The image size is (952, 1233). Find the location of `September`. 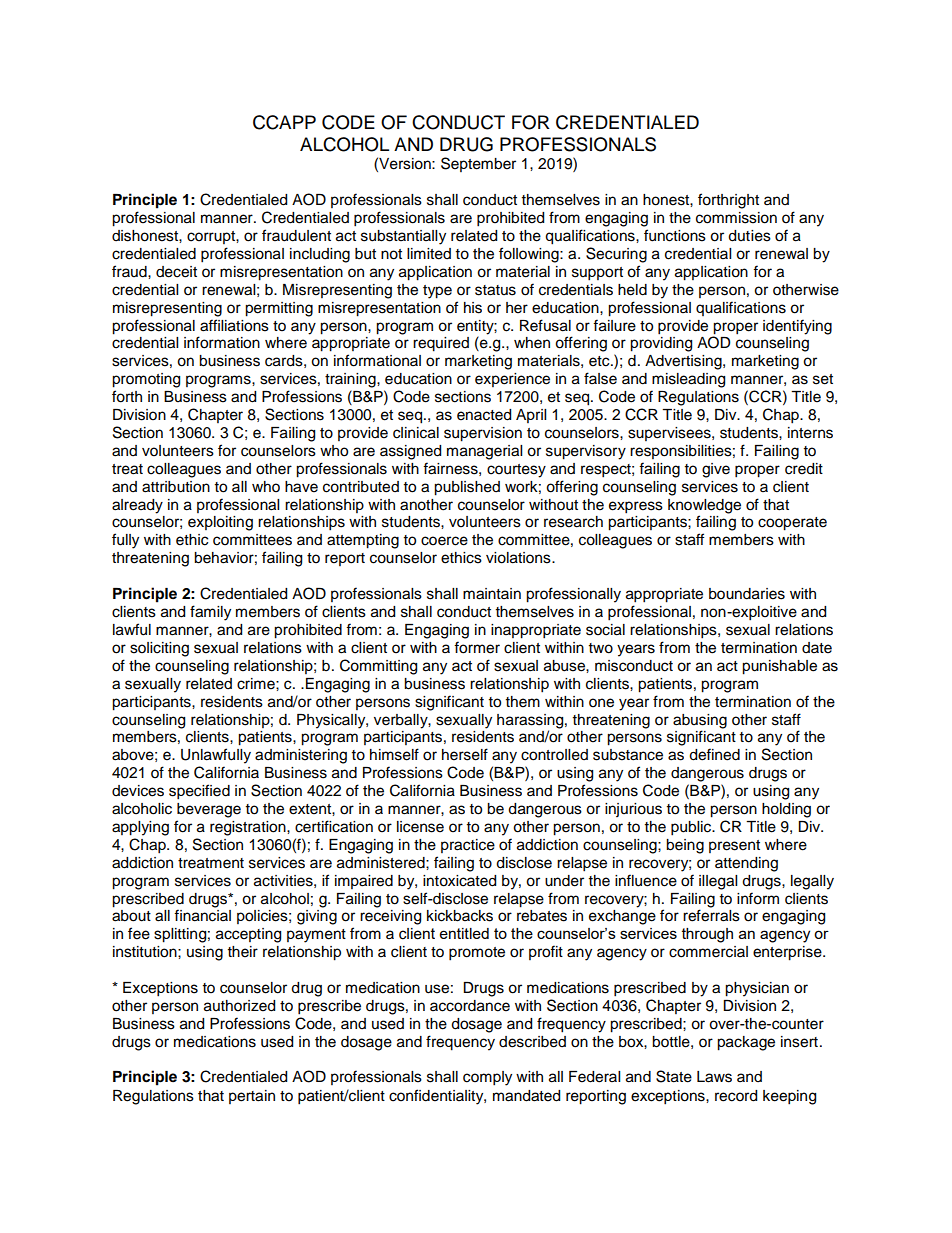

September is located at coordinates (478, 164).
